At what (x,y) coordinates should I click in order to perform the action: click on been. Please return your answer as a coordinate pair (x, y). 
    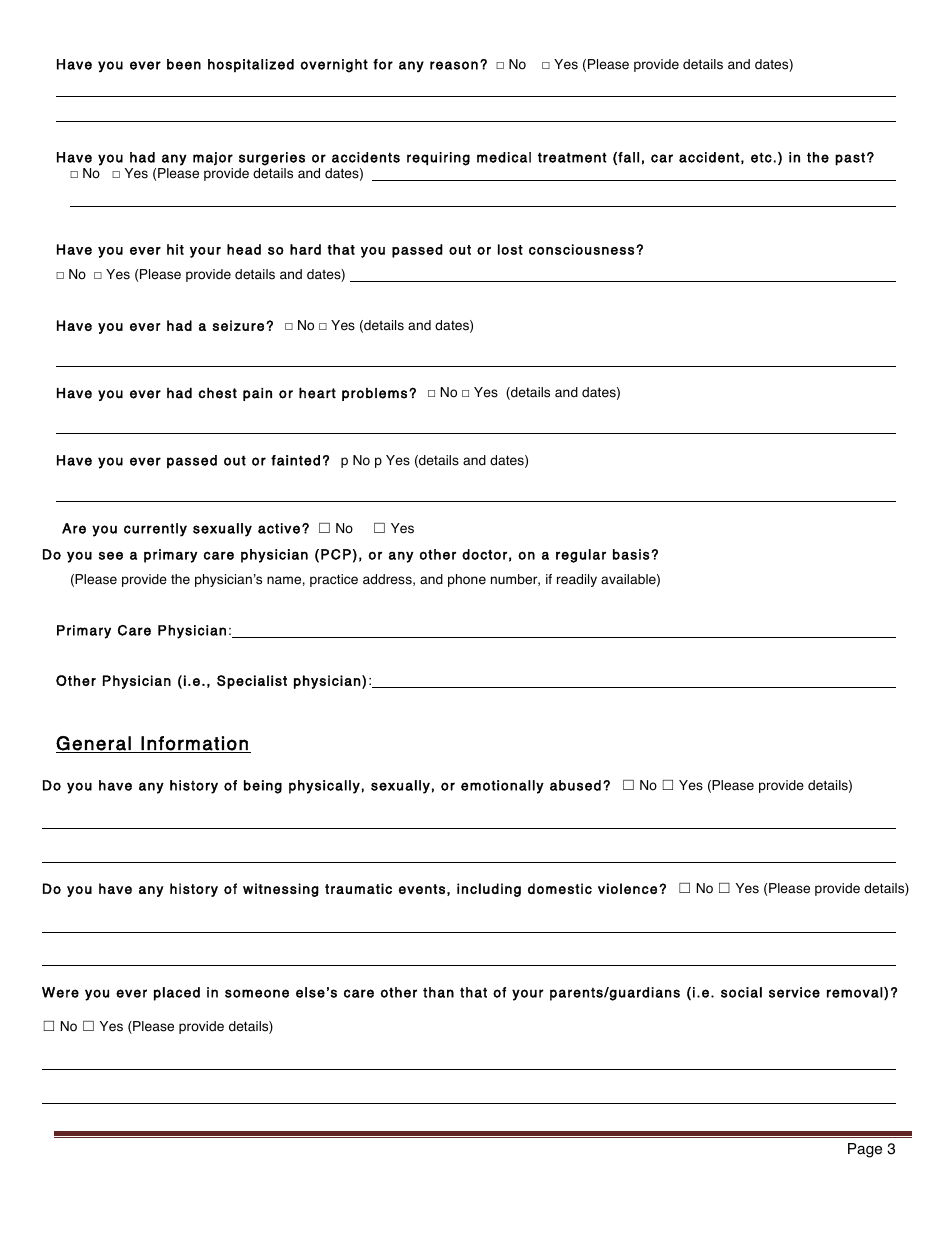
    Looking at the image, I should click on (184, 64).
